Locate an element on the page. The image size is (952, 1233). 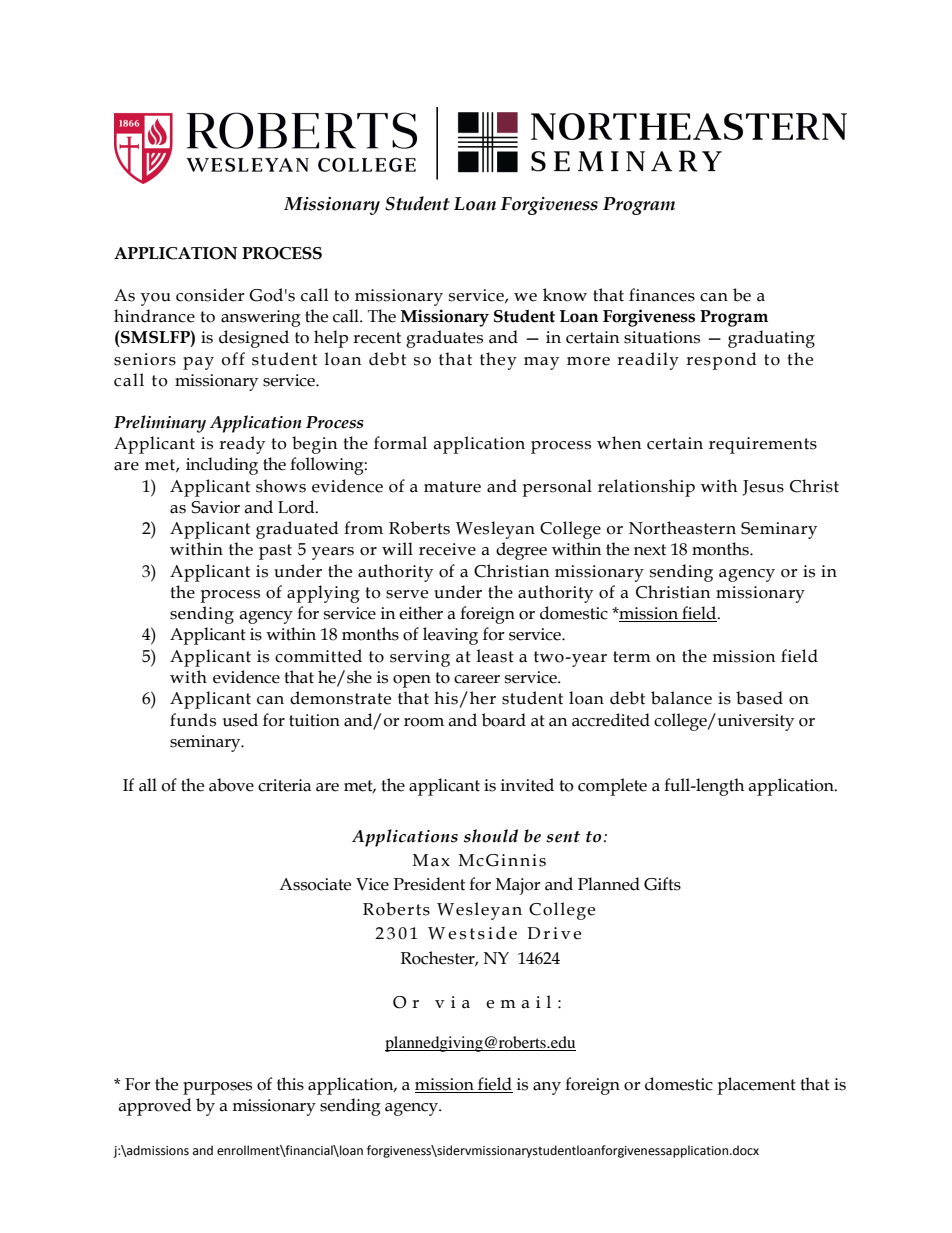
next is located at coordinates (650, 550).
